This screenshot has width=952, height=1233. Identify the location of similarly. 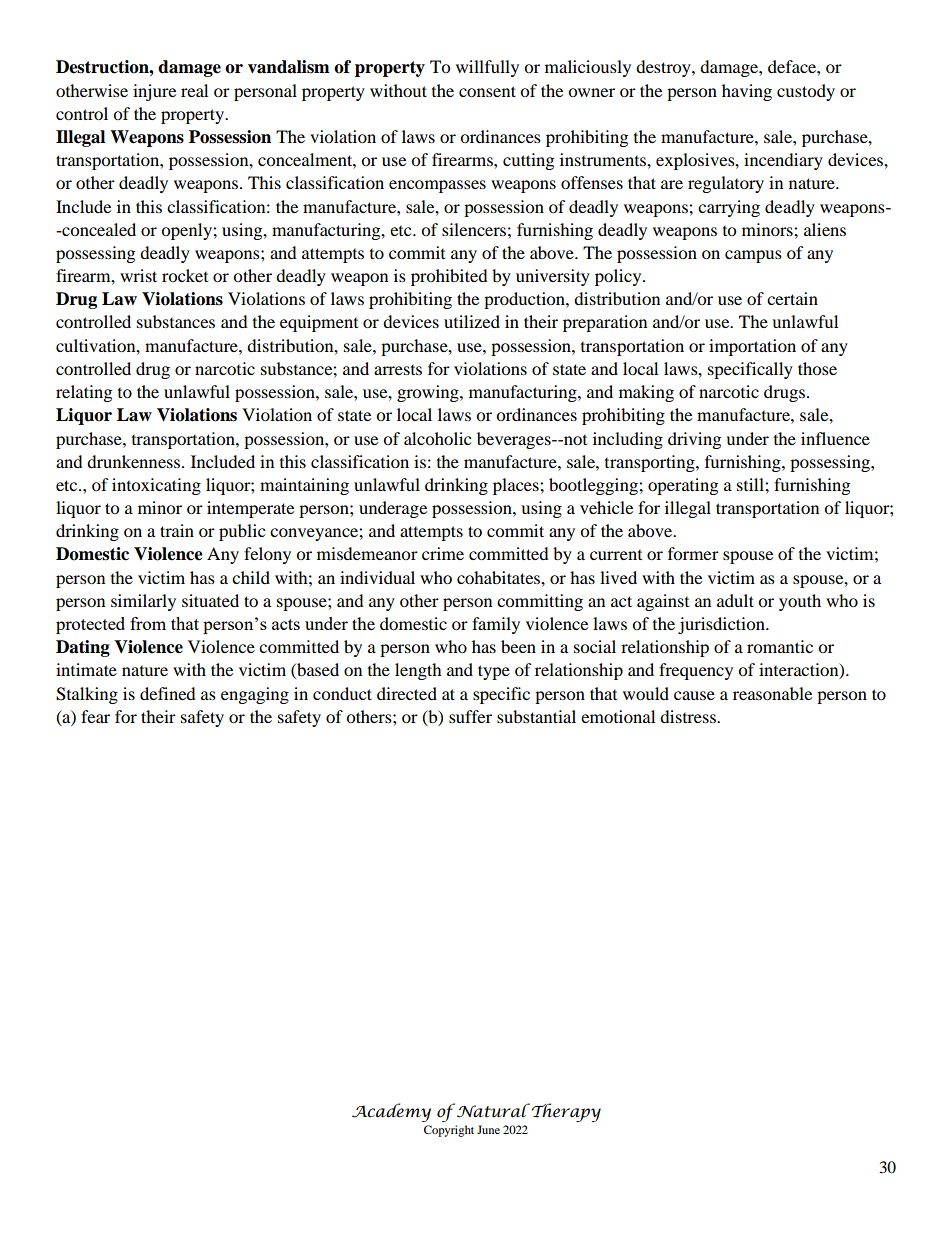
(143, 602).
